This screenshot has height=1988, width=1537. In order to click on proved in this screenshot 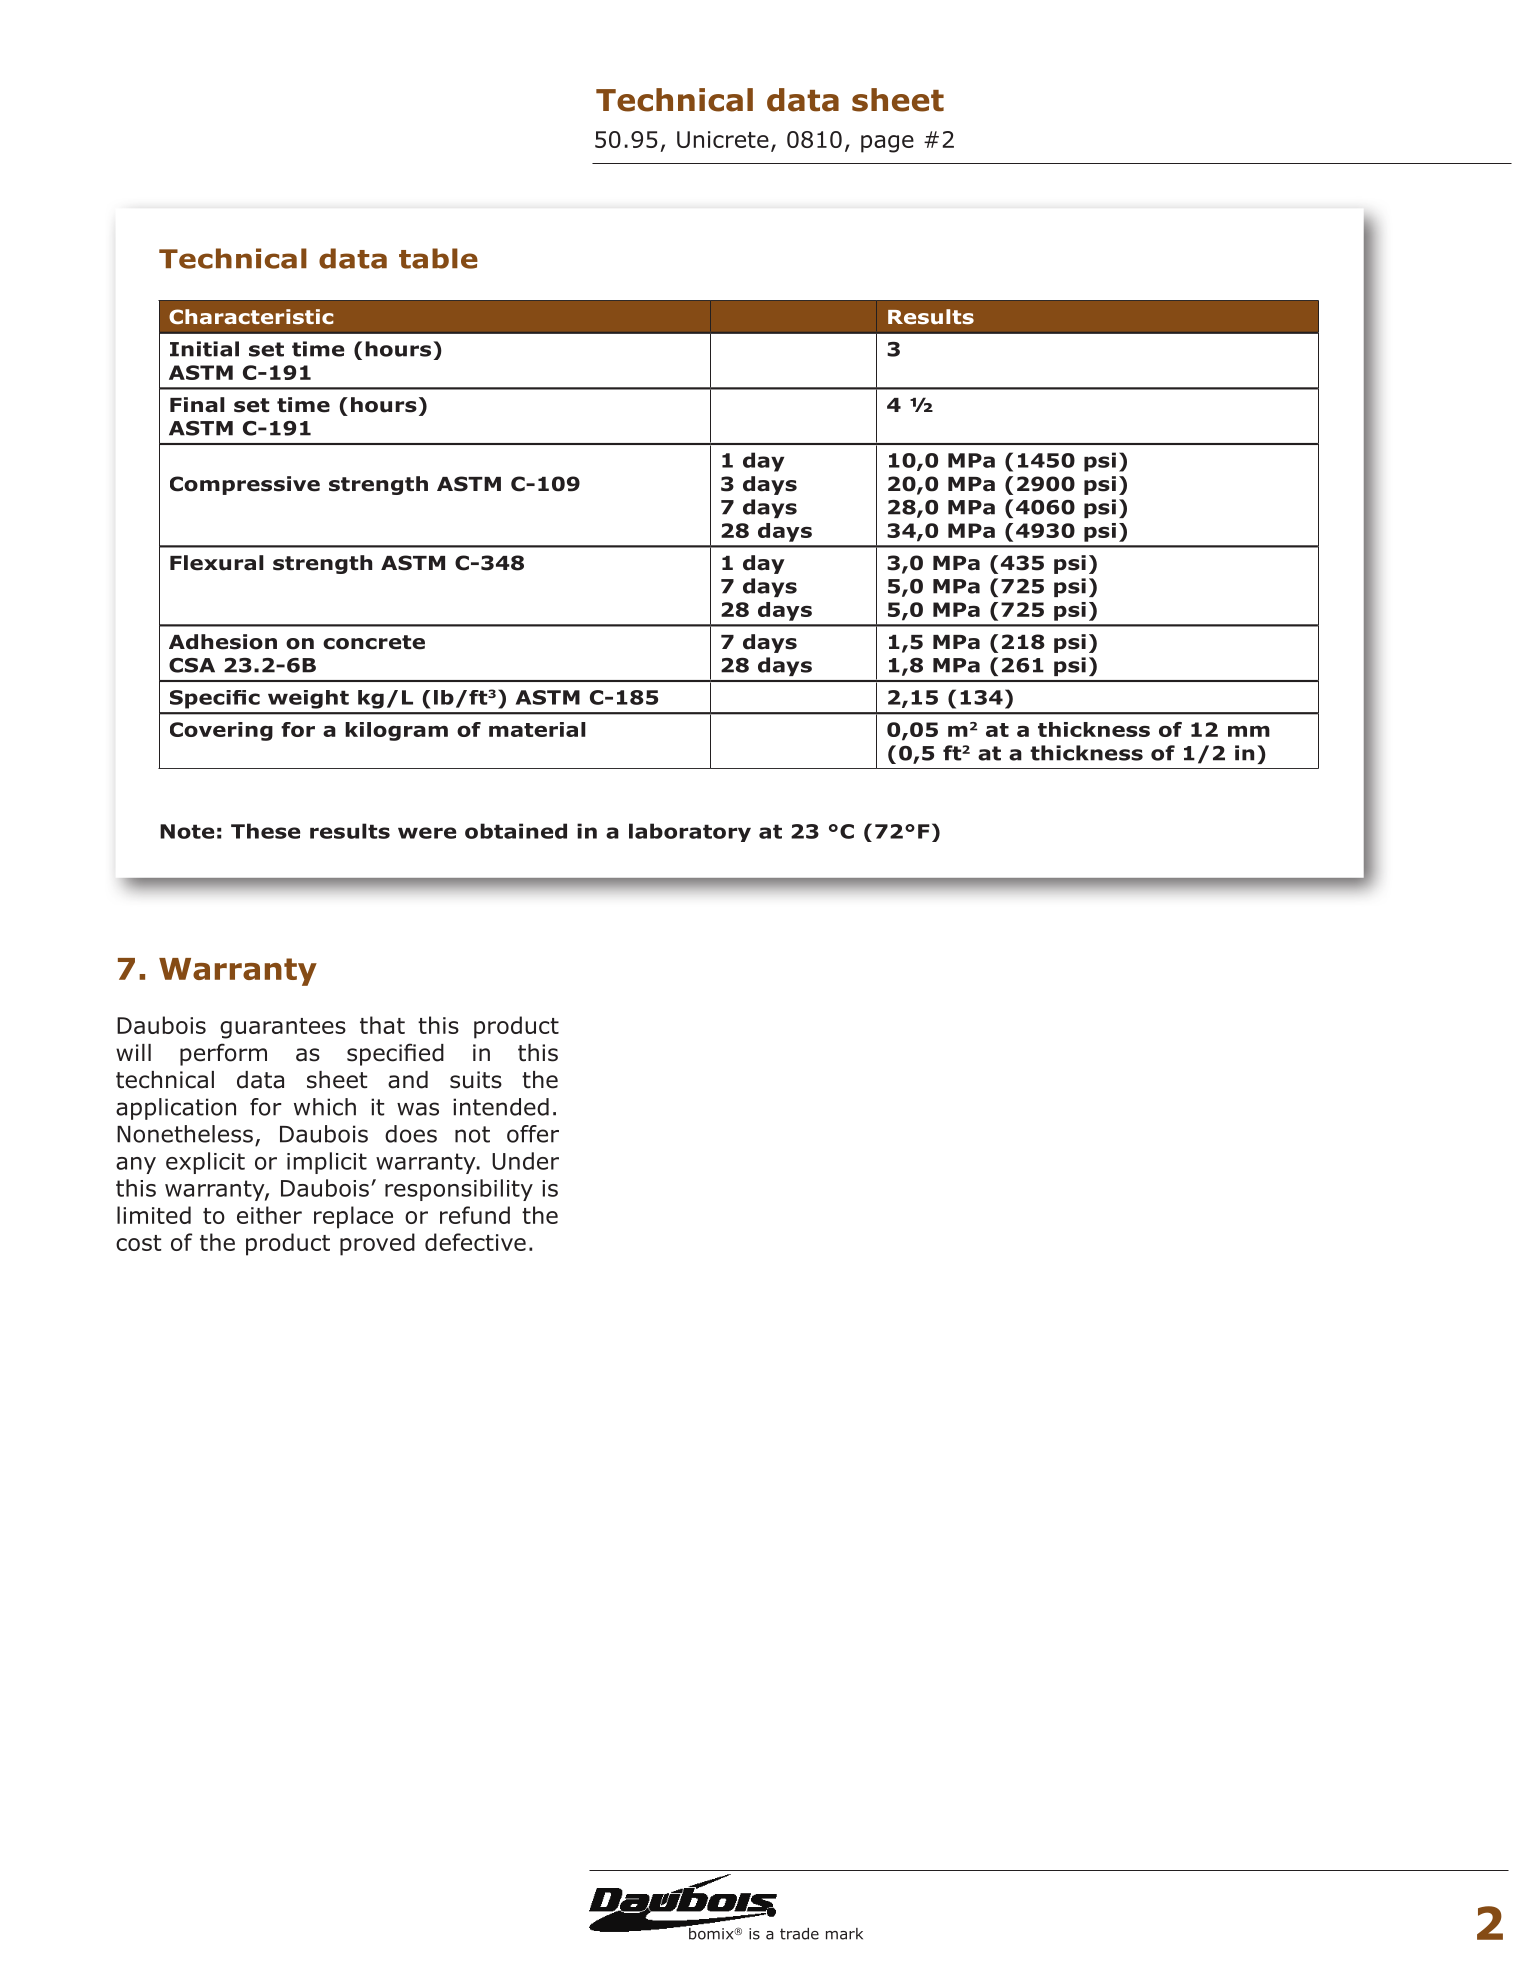, I will do `click(377, 1244)`.
